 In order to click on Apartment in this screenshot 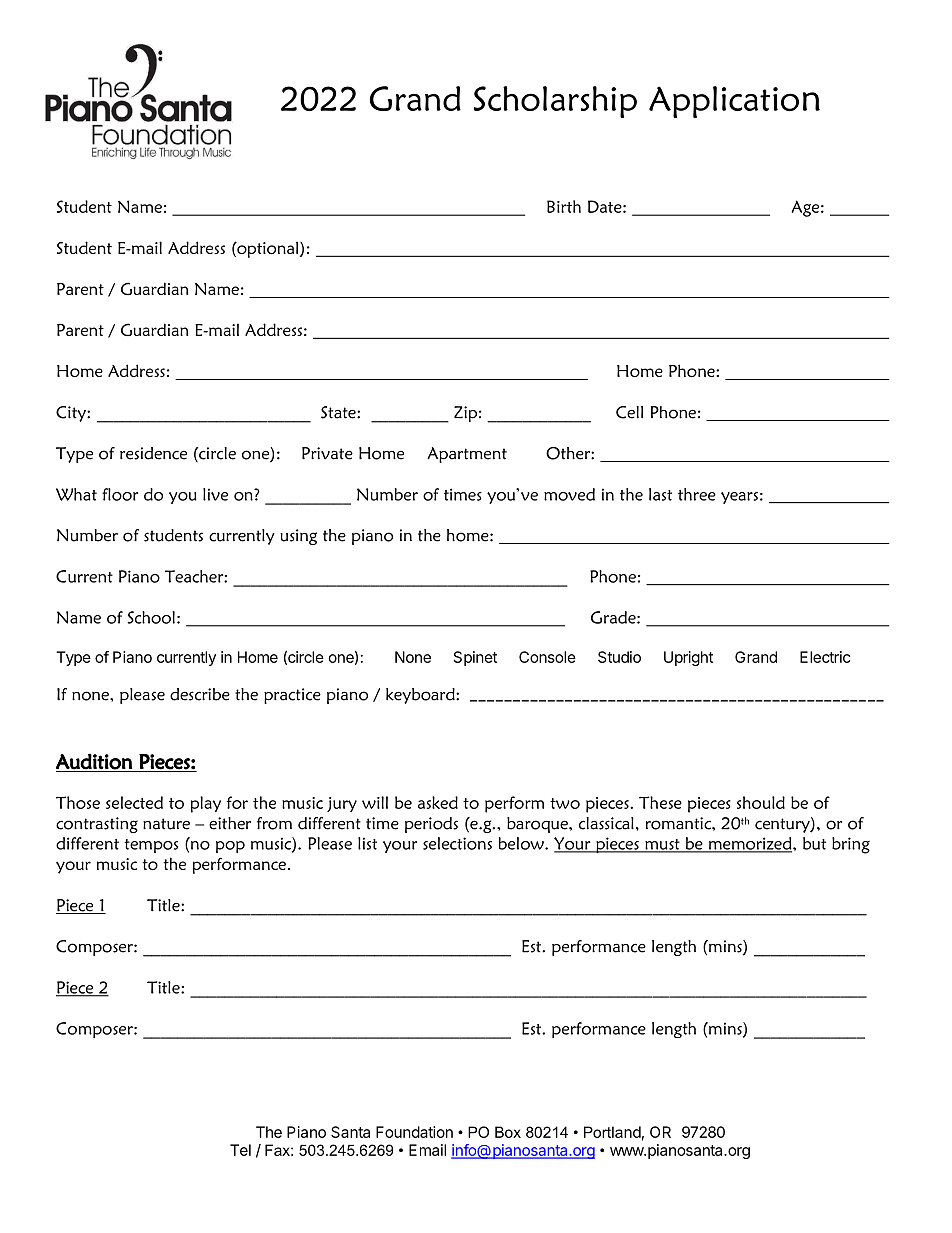, I will do `click(467, 455)`.
